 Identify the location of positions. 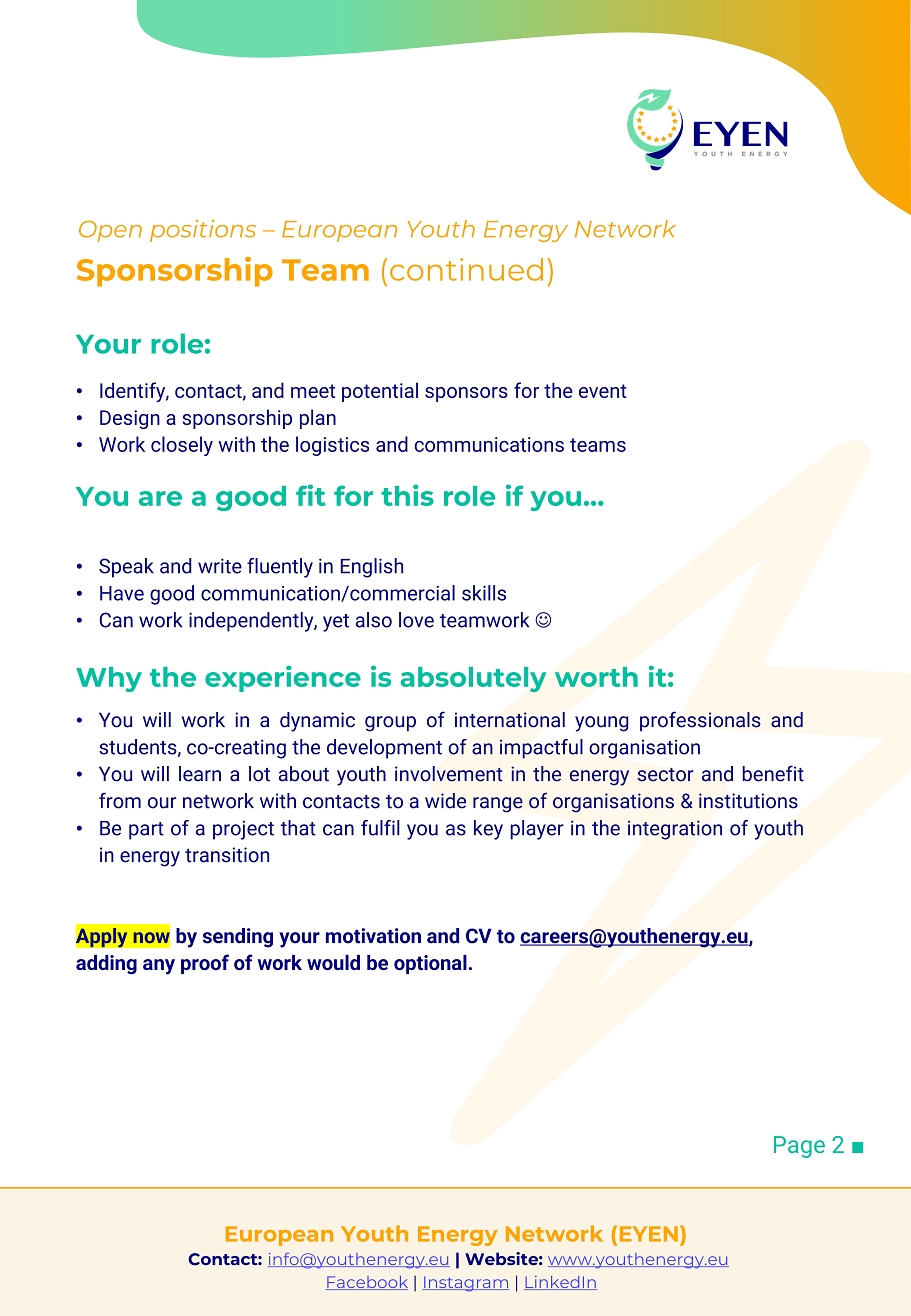
(203, 231).
